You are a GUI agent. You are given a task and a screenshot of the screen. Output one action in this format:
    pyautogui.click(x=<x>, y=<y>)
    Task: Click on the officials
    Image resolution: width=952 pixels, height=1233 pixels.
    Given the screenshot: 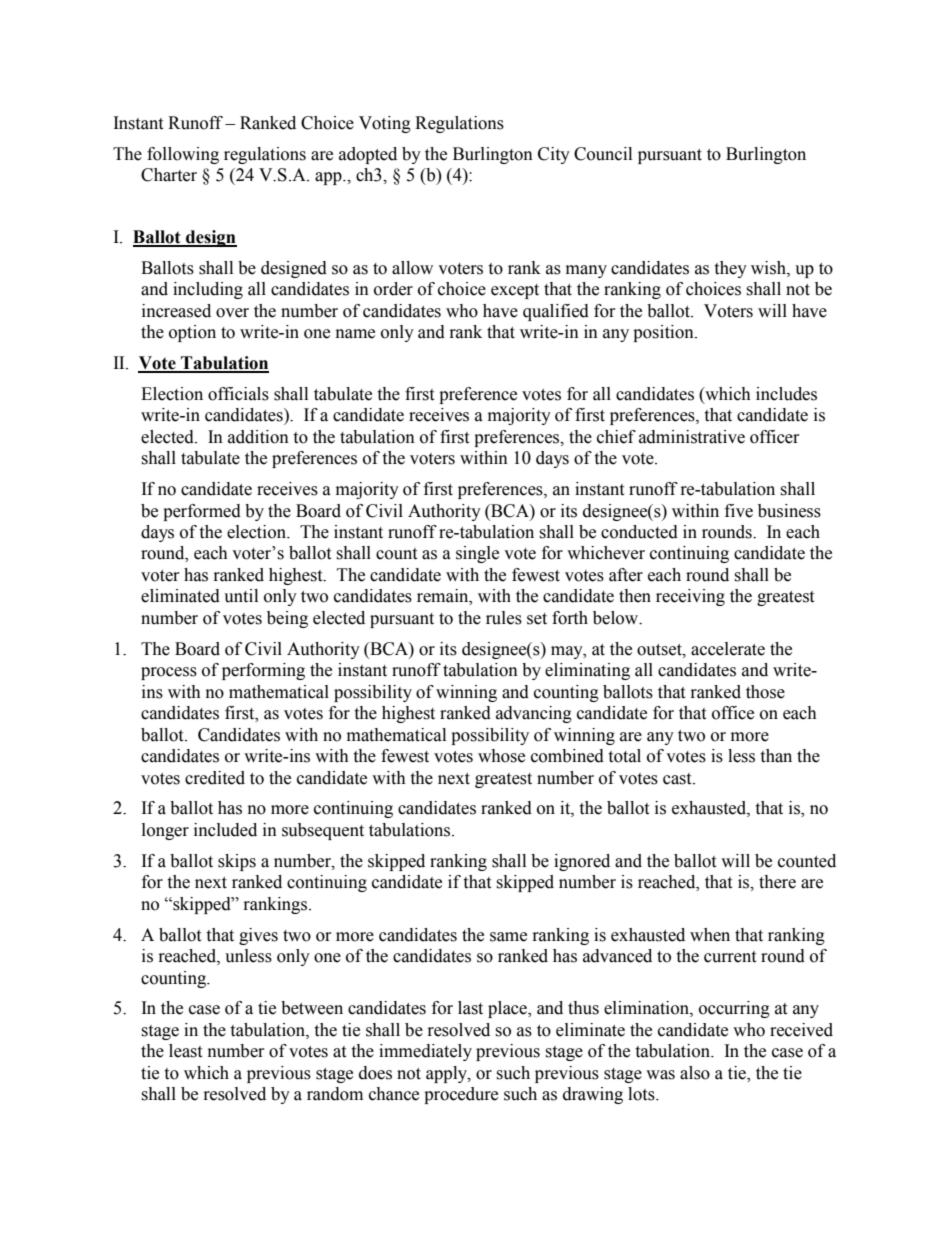 What is the action you would take?
    pyautogui.click(x=238, y=394)
